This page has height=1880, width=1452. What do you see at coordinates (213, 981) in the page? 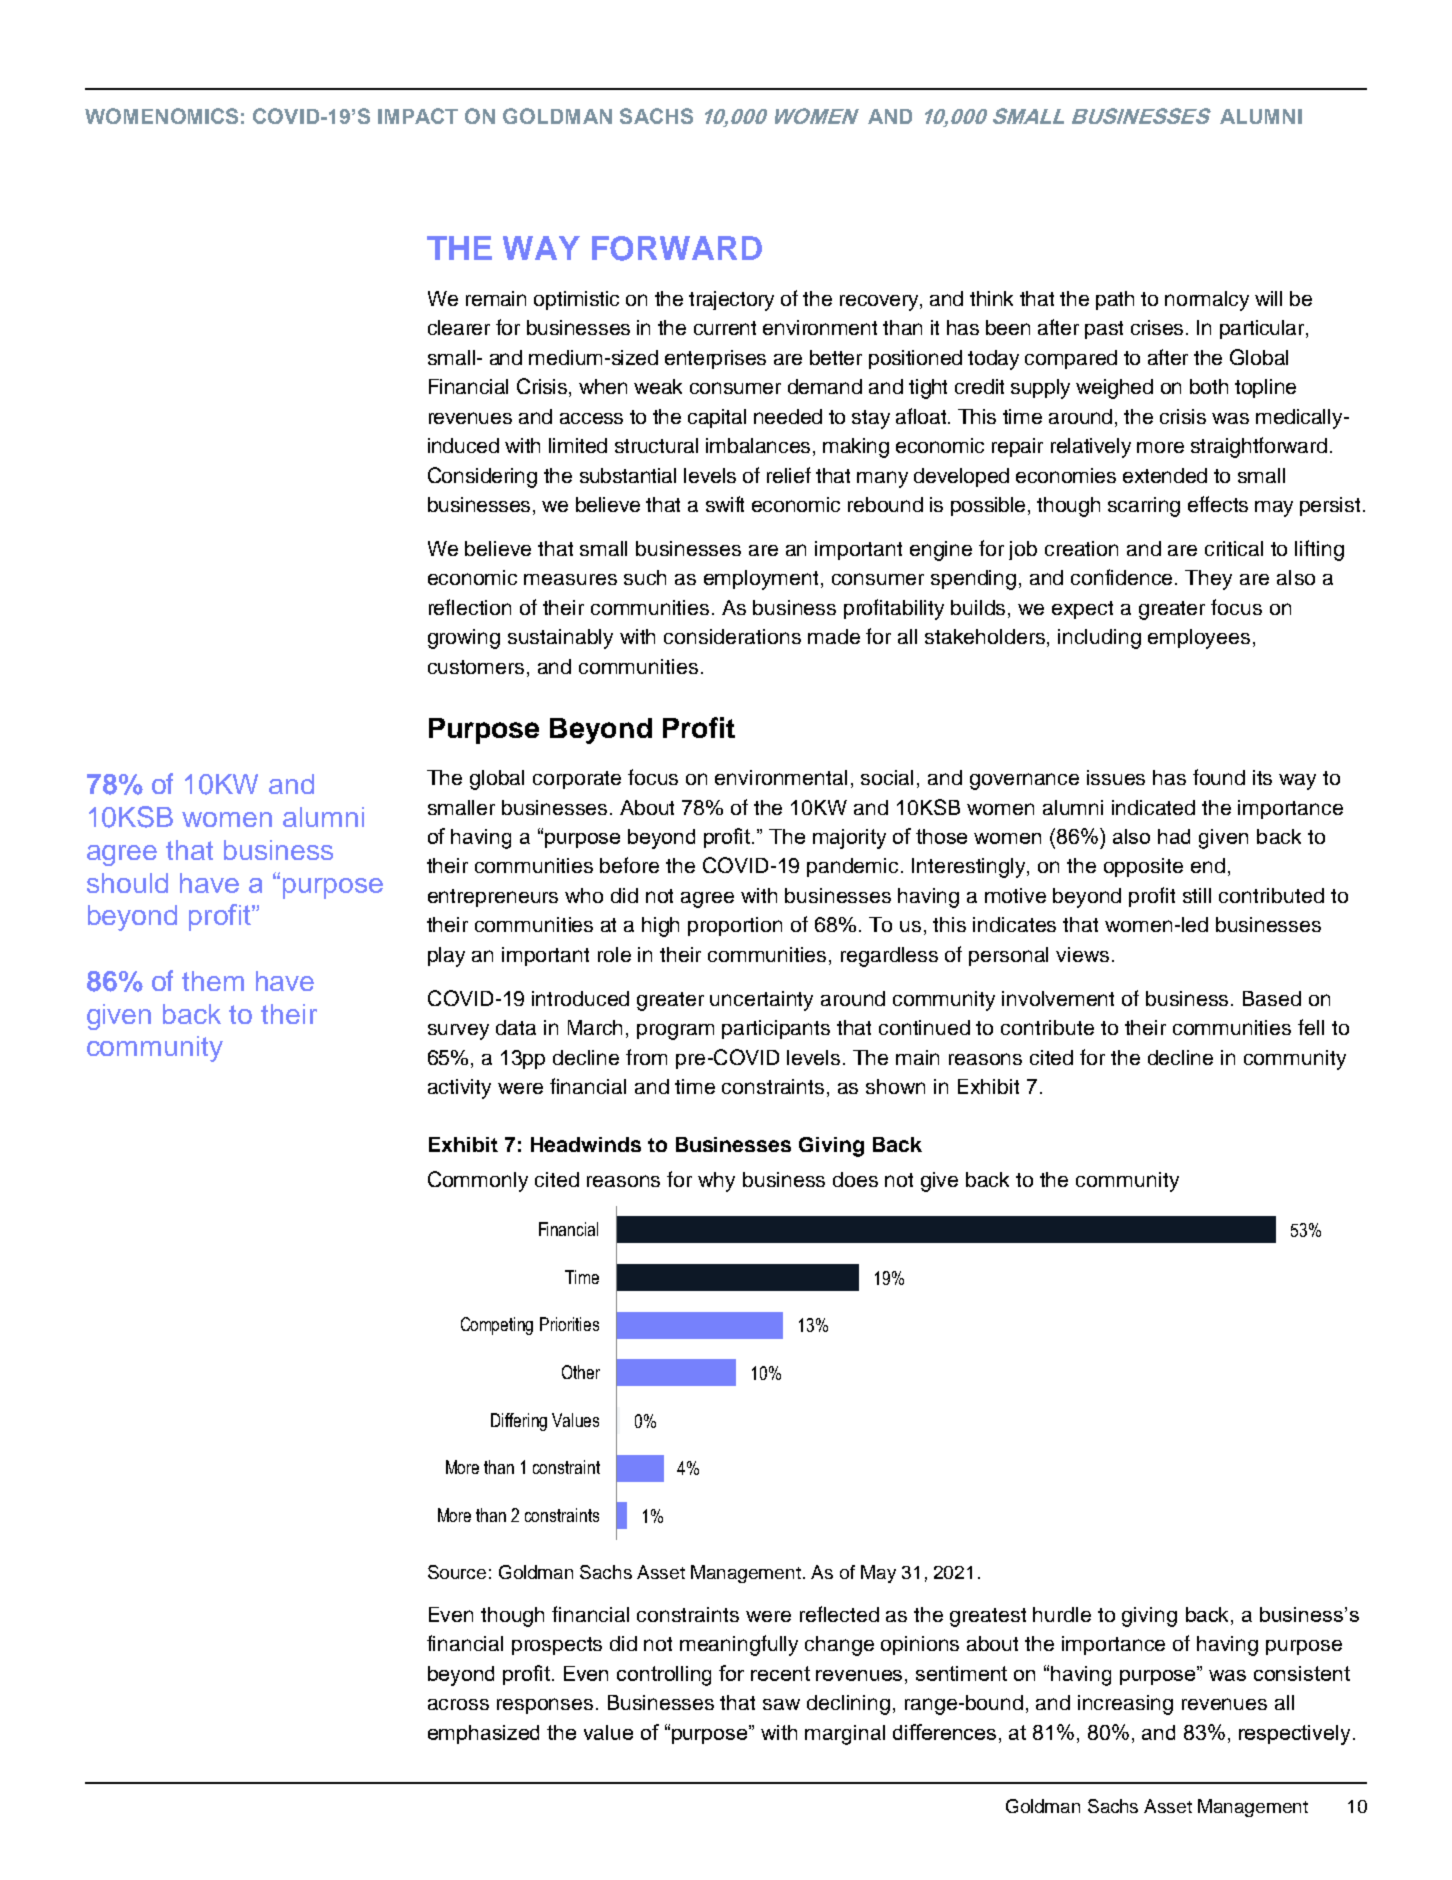
I see `them` at bounding box center [213, 981].
